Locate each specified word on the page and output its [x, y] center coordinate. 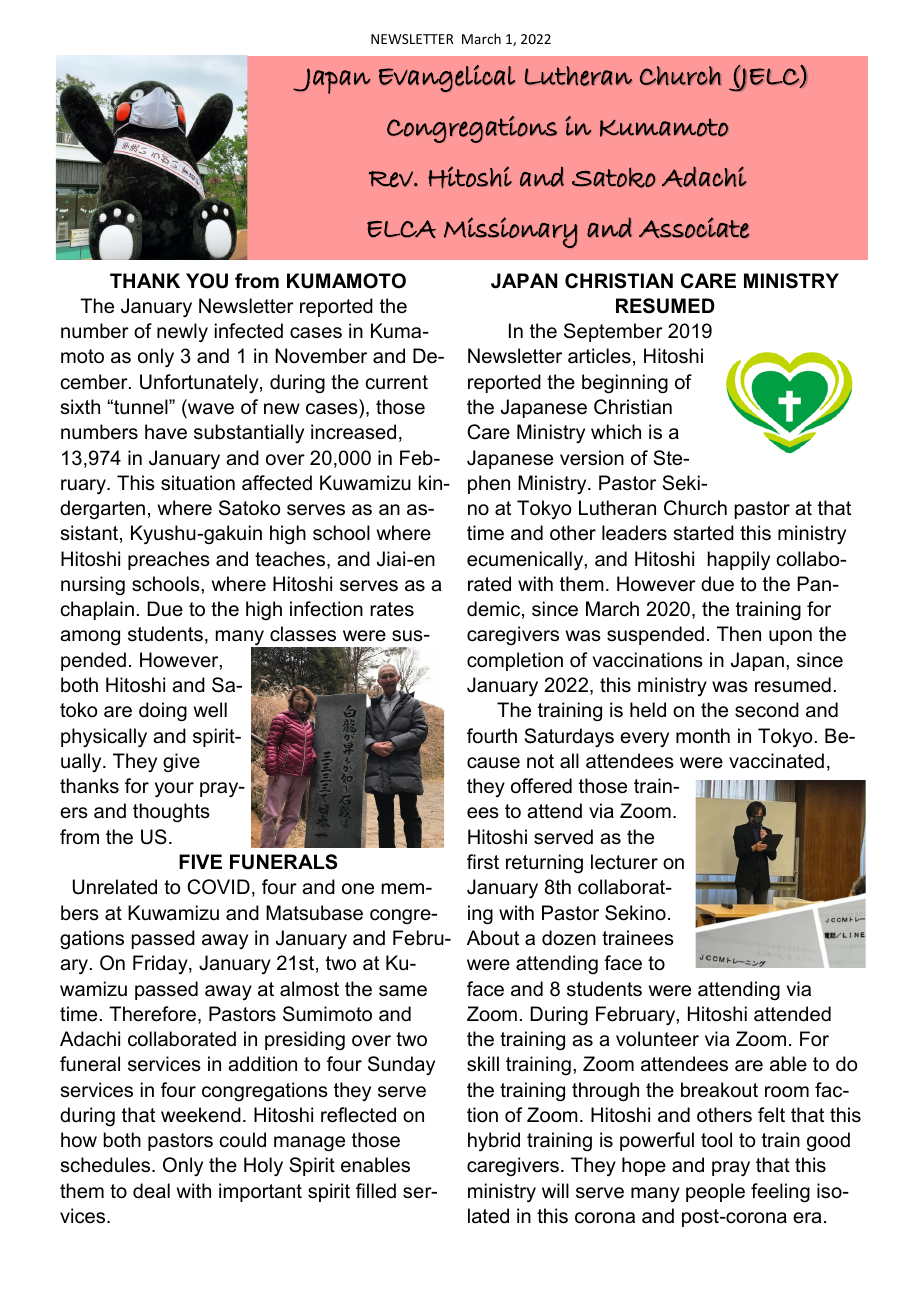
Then [739, 634]
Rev [392, 179]
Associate [694, 227]
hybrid [494, 1142]
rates [392, 609]
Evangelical [447, 78]
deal [151, 1191]
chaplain [97, 610]
